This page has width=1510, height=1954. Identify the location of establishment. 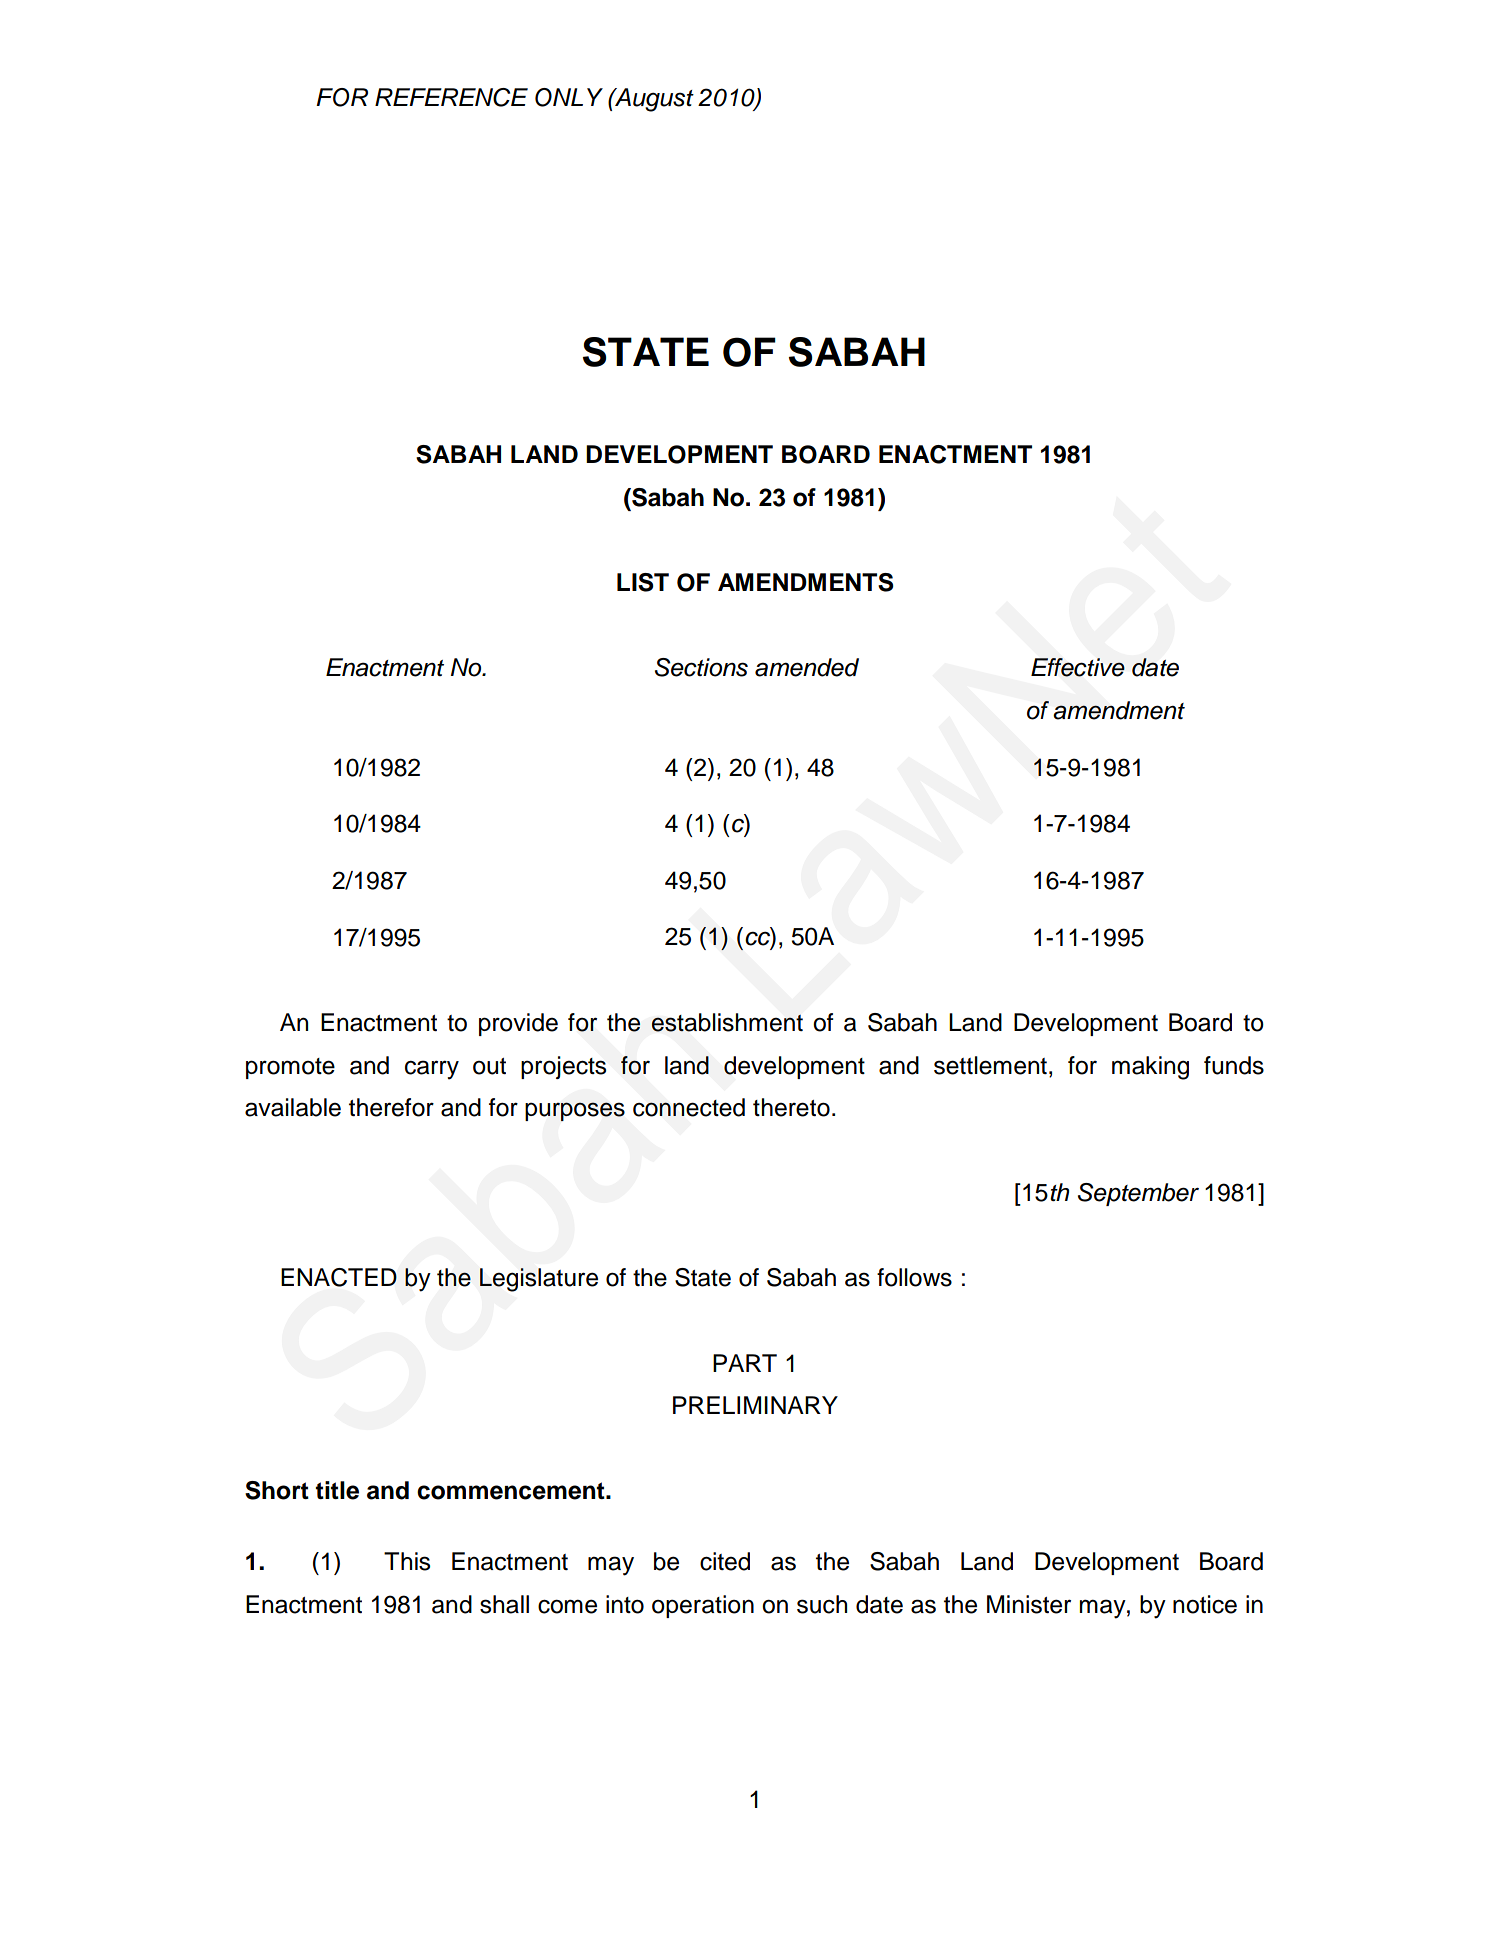
(727, 1022).
